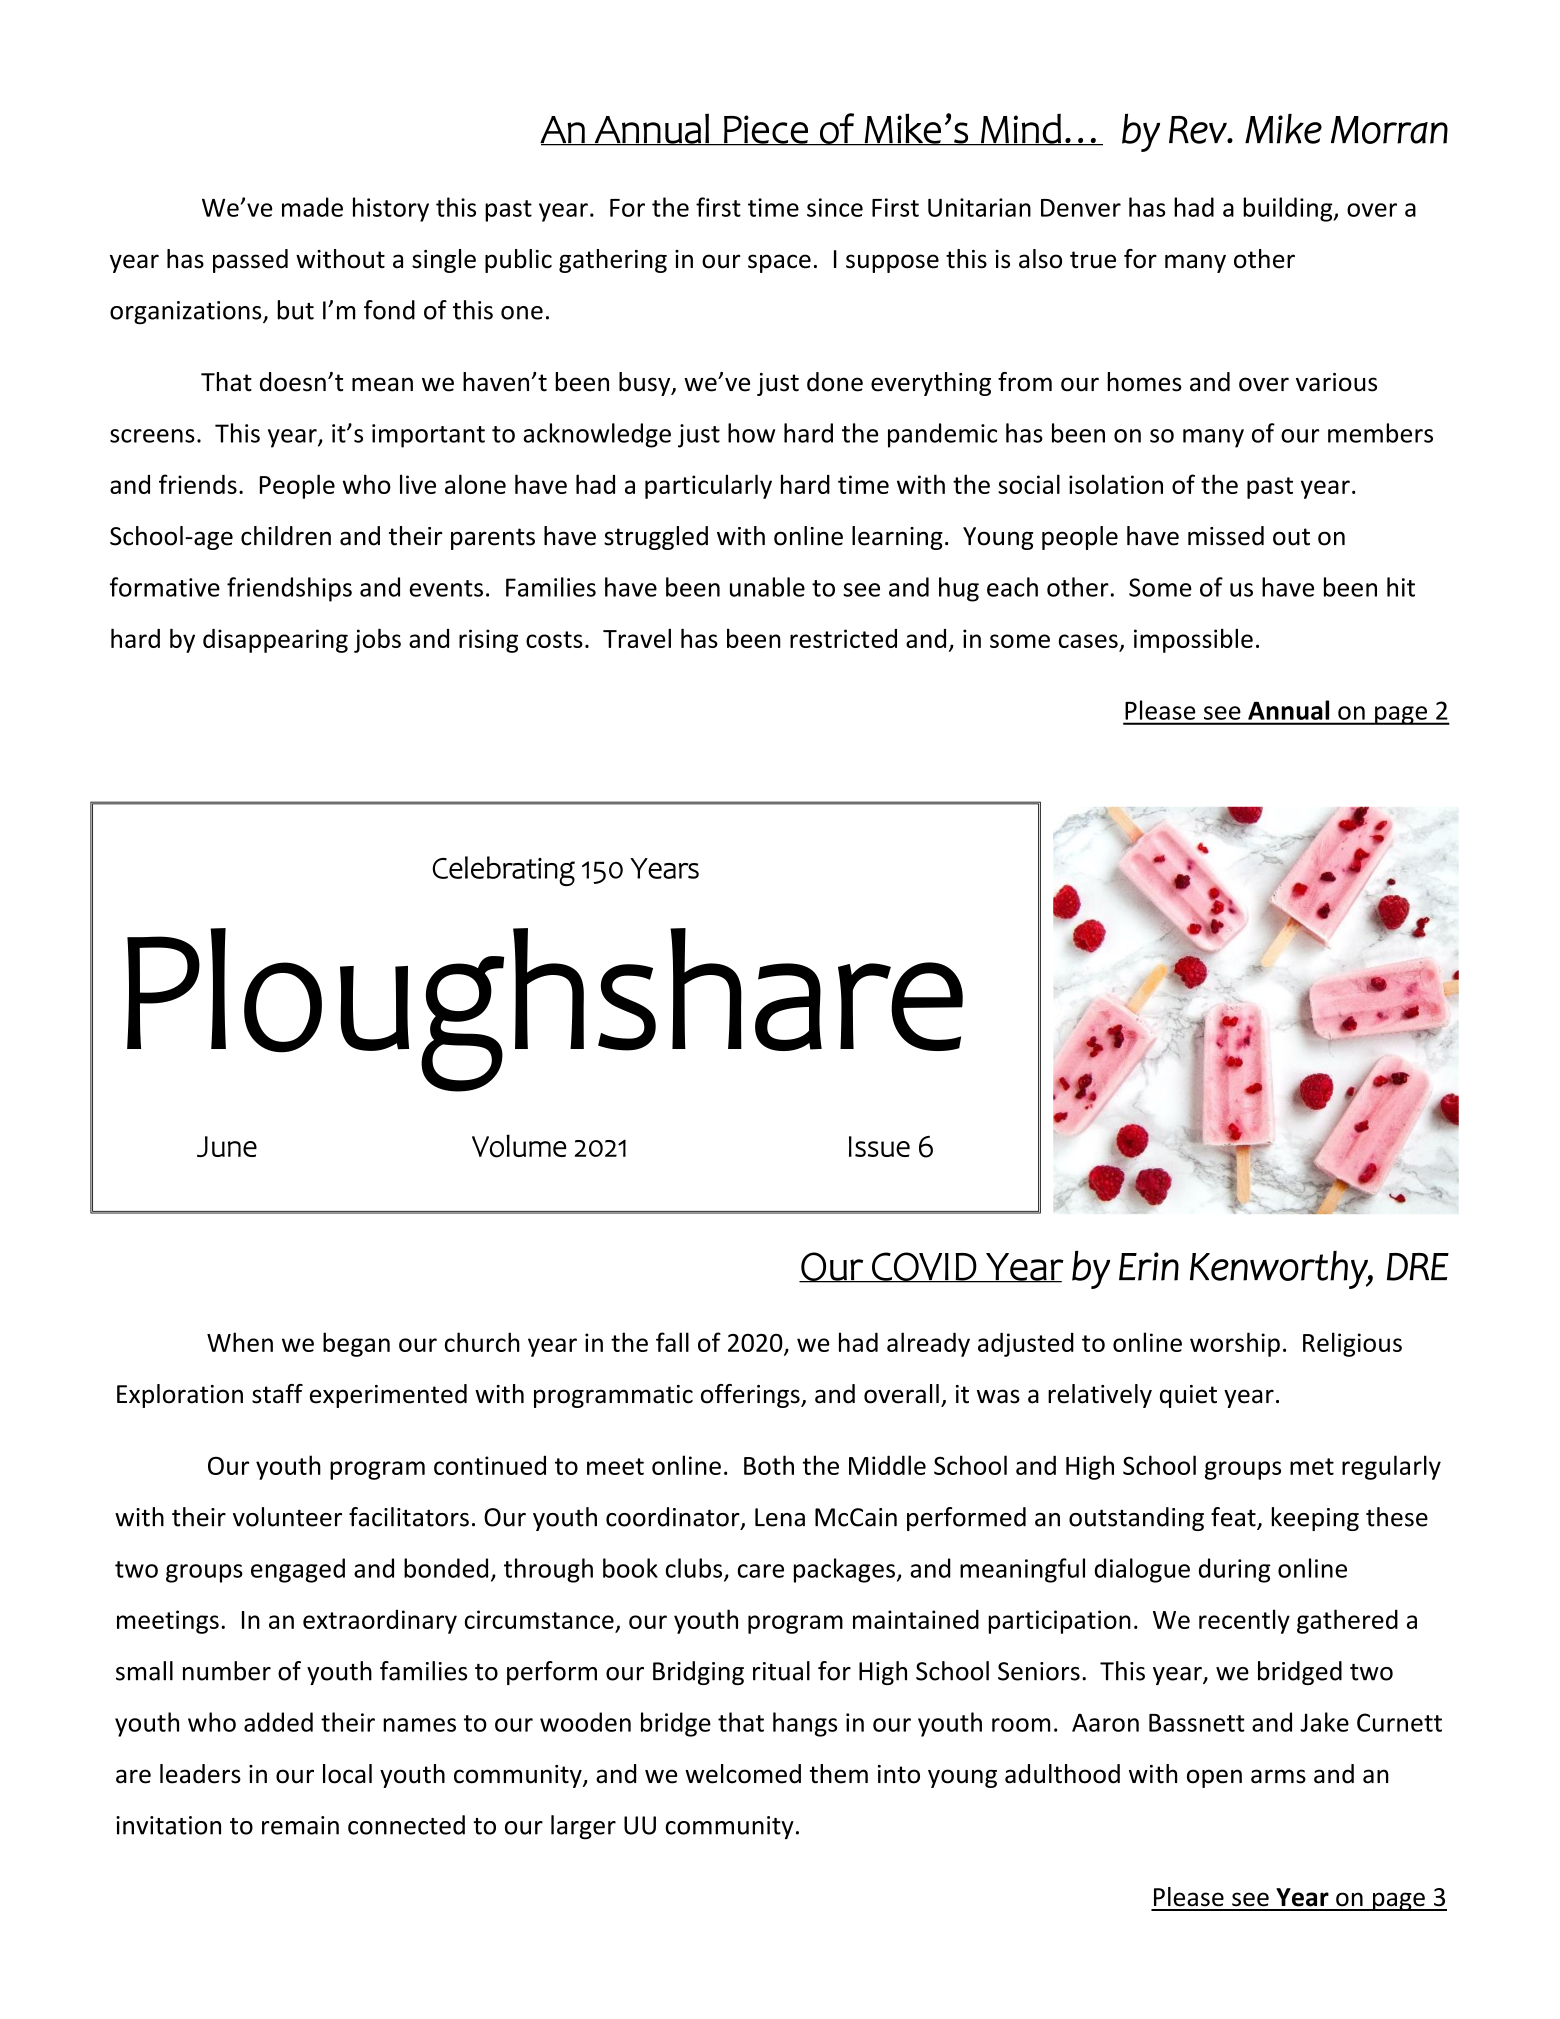 This page has width=1560, height=2019. What do you see at coordinates (879, 1146) in the page?
I see `Issue` at bounding box center [879, 1146].
